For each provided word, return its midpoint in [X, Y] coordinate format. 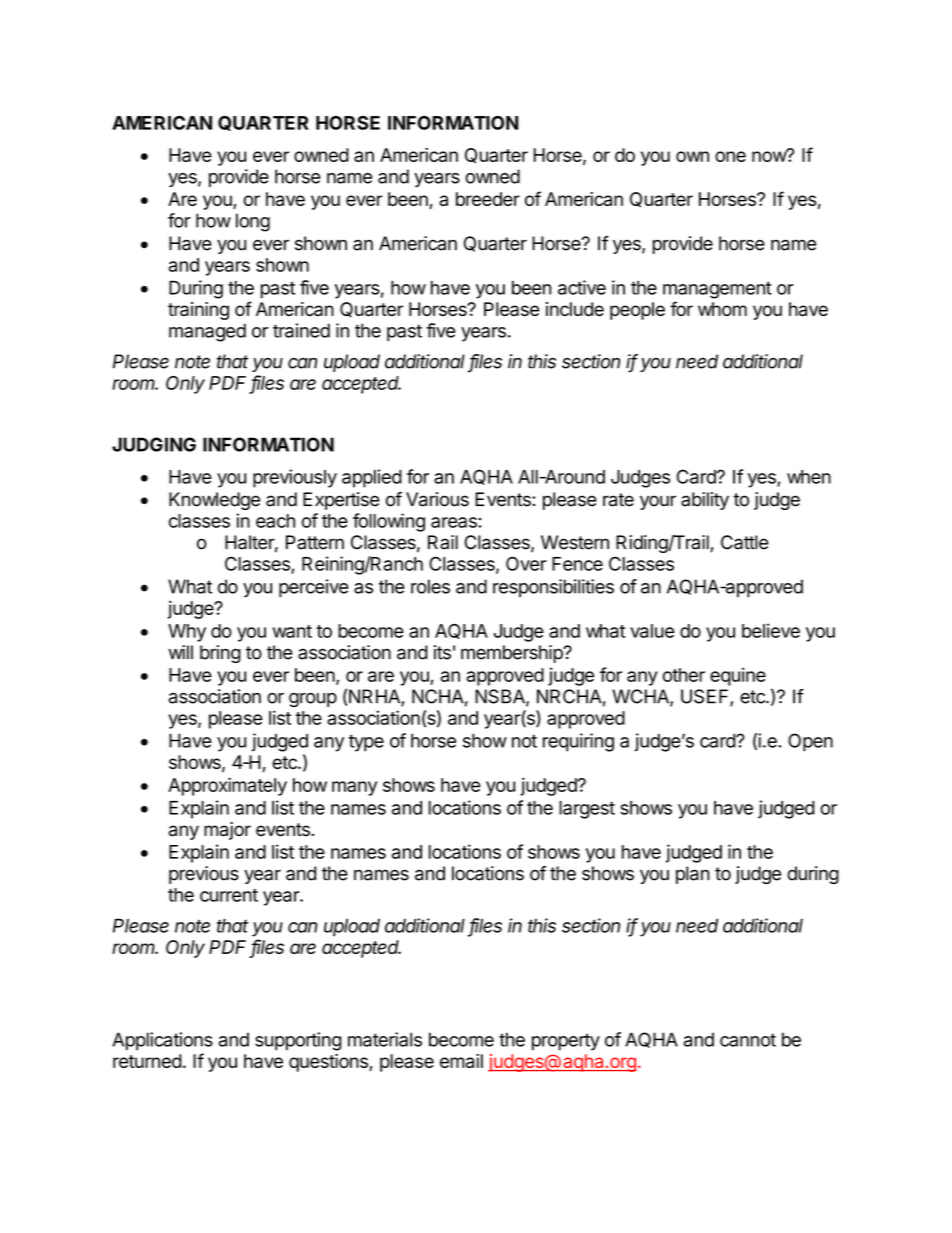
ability [705, 501]
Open [810, 742]
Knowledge [214, 501]
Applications [162, 1041]
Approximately [227, 786]
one [730, 156]
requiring [578, 742]
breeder [488, 199]
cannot [748, 1040]
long [253, 222]
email [461, 1061]
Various [437, 499]
